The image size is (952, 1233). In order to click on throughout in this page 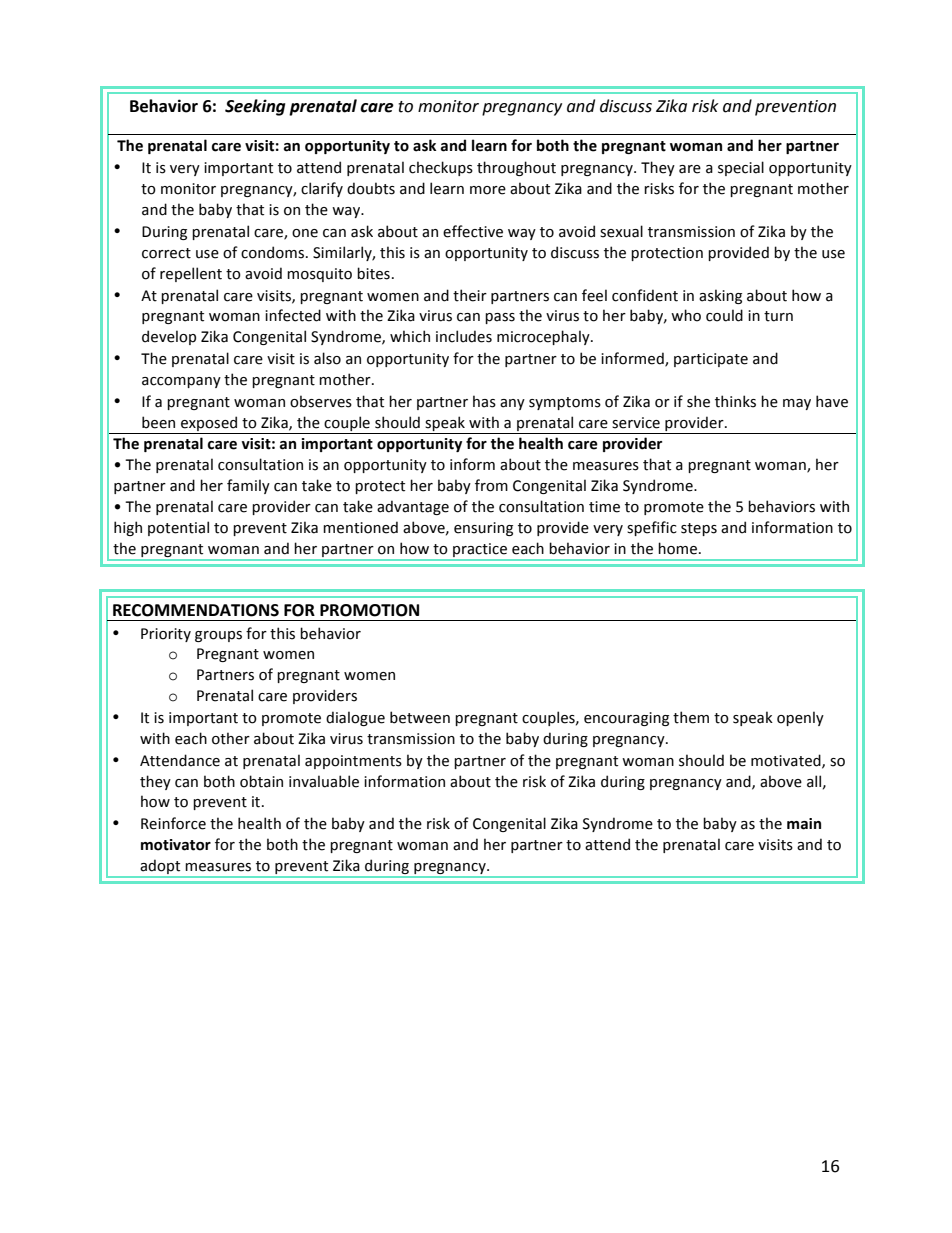, I will do `click(516, 168)`.
